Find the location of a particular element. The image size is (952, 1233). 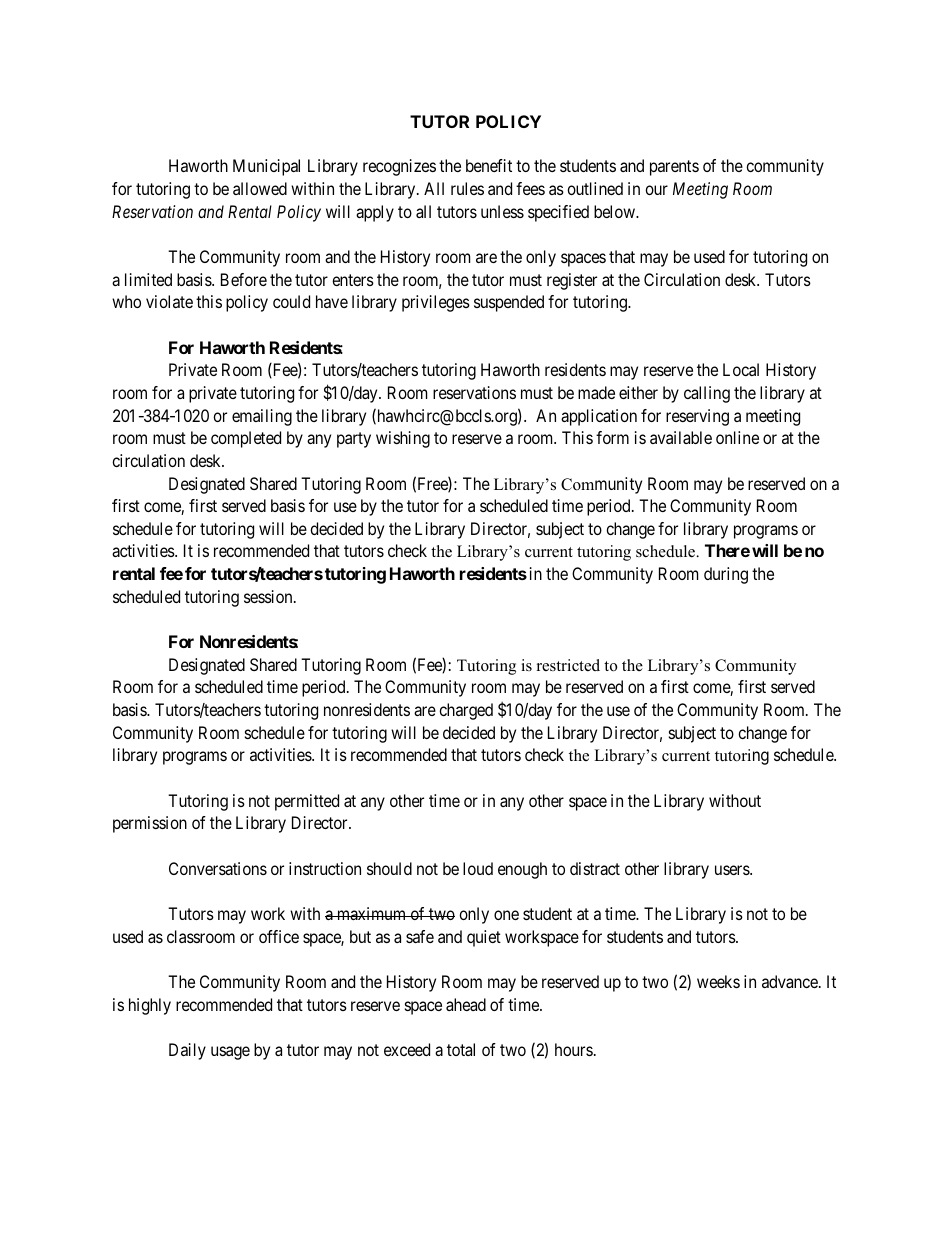

ahead is located at coordinates (466, 1004).
